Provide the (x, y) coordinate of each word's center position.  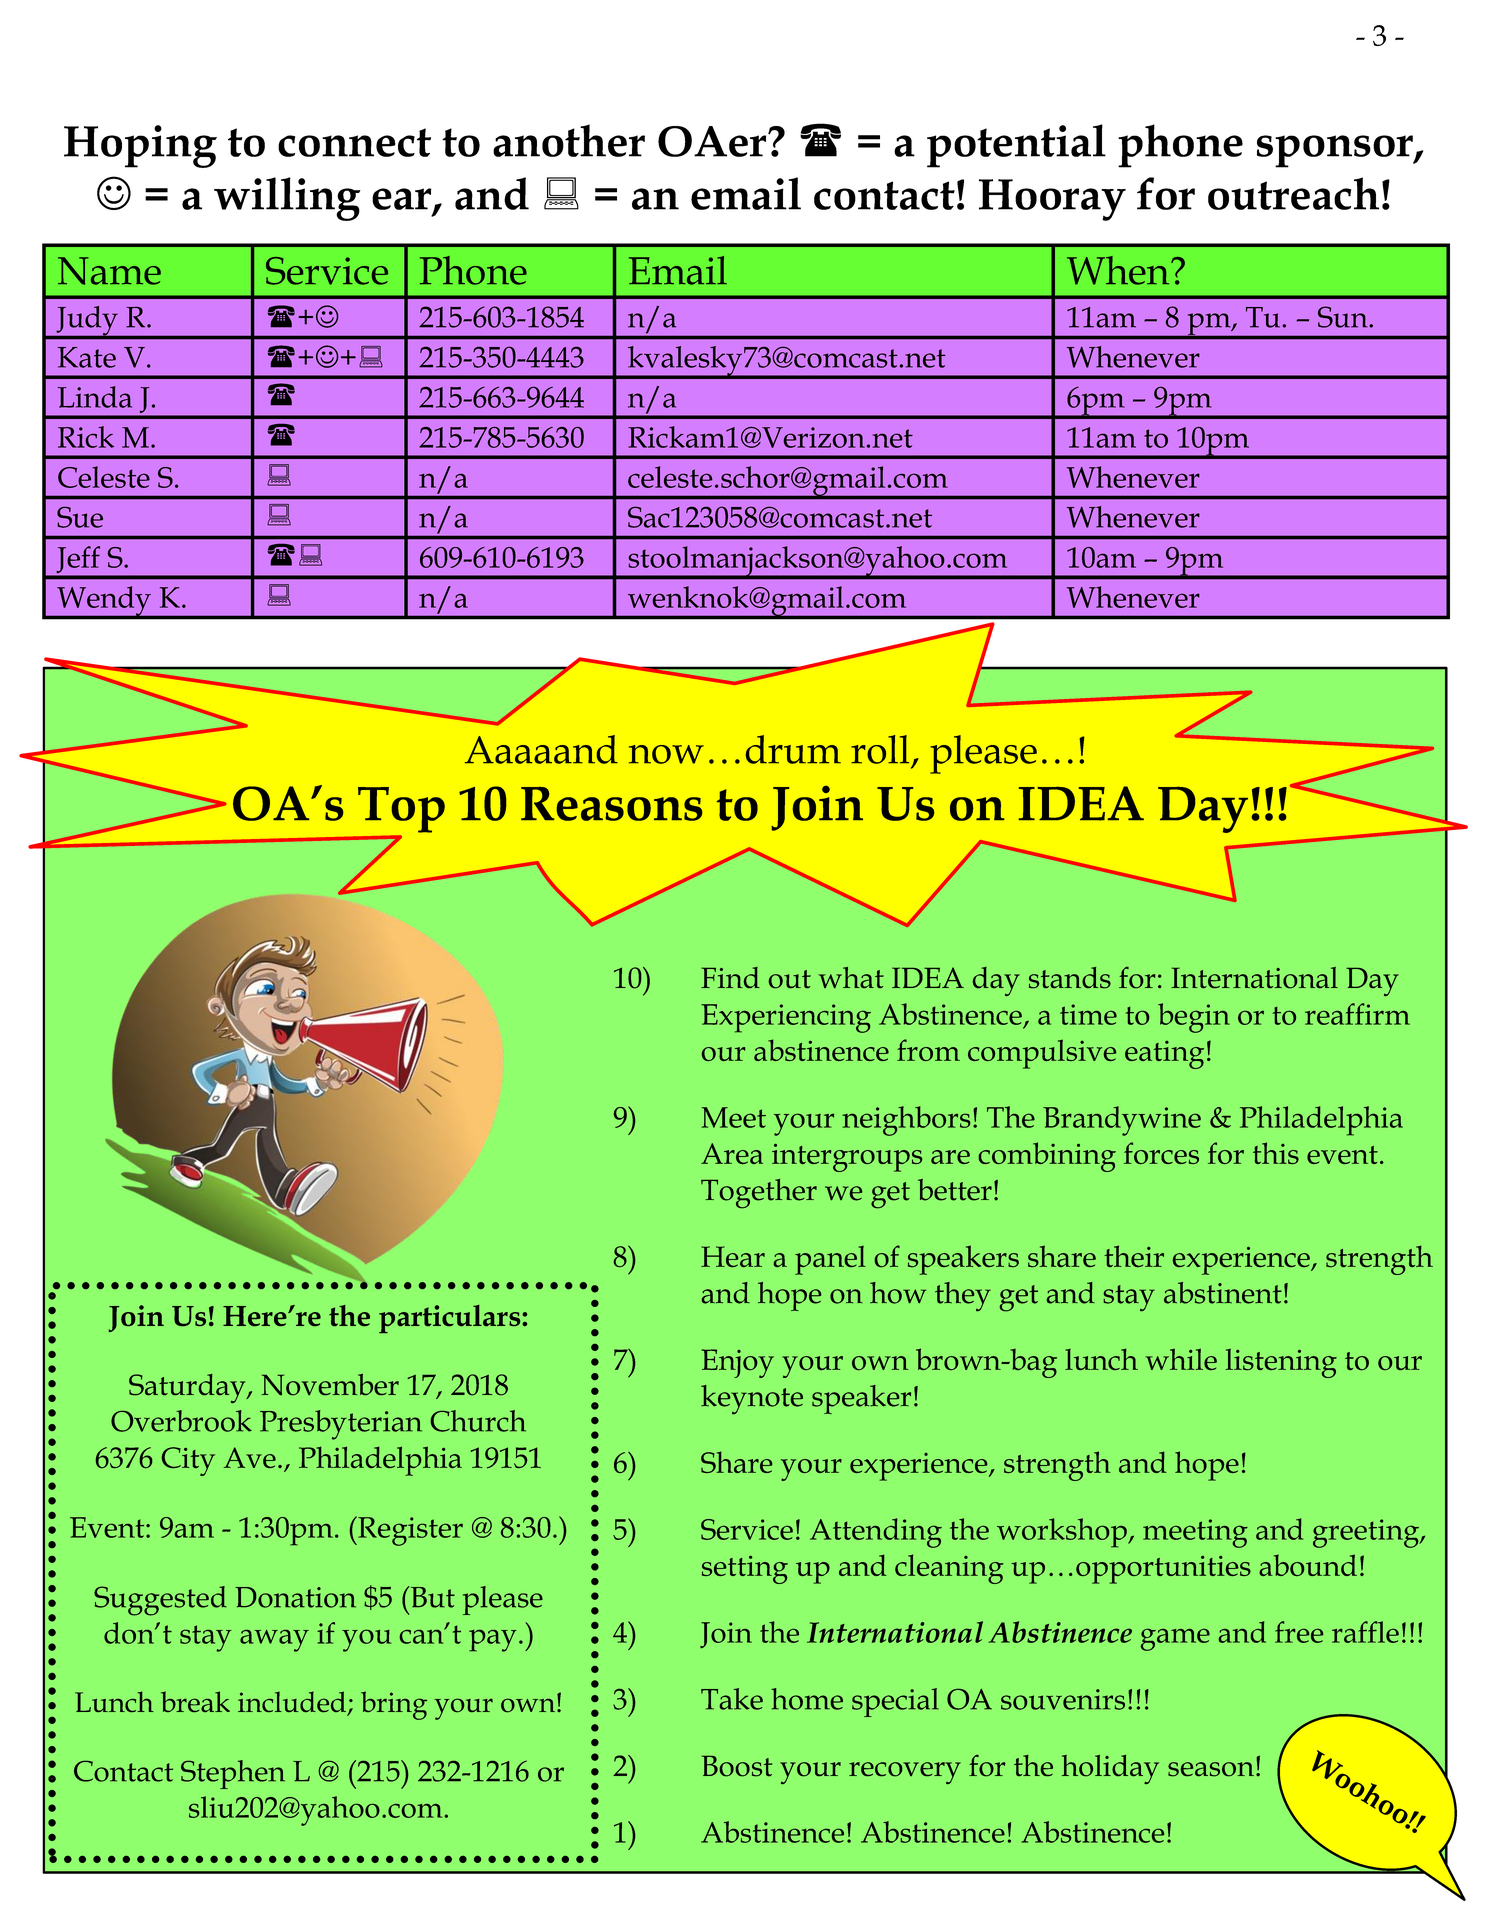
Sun (1344, 317)
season (1211, 1769)
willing (287, 199)
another (569, 140)
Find (730, 977)
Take (732, 1699)
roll (880, 749)
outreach (1293, 193)
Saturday (188, 1388)
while (1181, 1359)
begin (1194, 1018)
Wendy (104, 602)
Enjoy (737, 1363)
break (195, 1701)
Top (401, 810)
